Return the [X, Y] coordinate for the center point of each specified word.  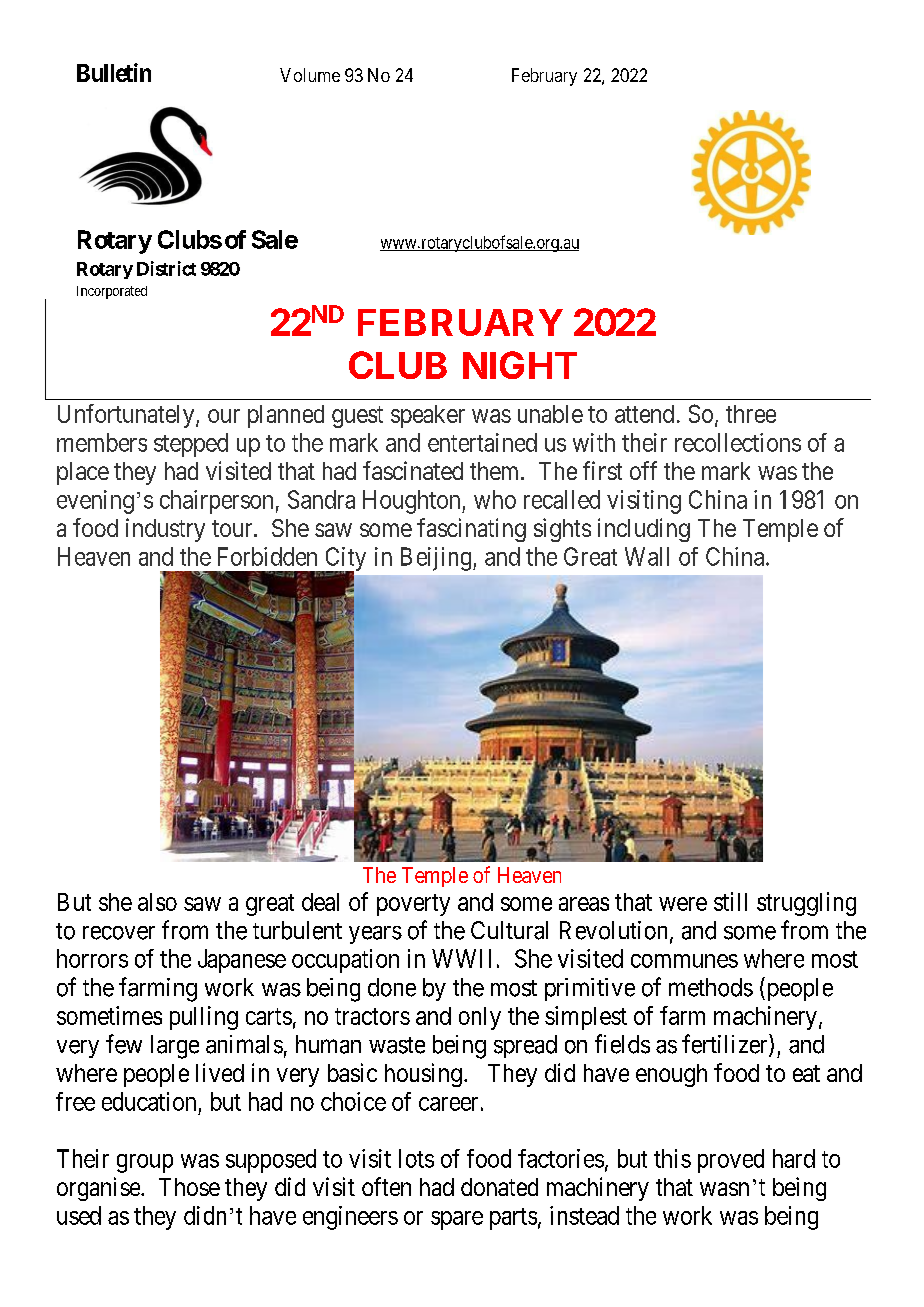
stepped [191, 445]
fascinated [413, 470]
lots [416, 1158]
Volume [310, 75]
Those [189, 1187]
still [730, 901]
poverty [413, 905]
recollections [738, 442]
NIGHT [520, 365]
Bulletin [114, 72]
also [157, 902]
